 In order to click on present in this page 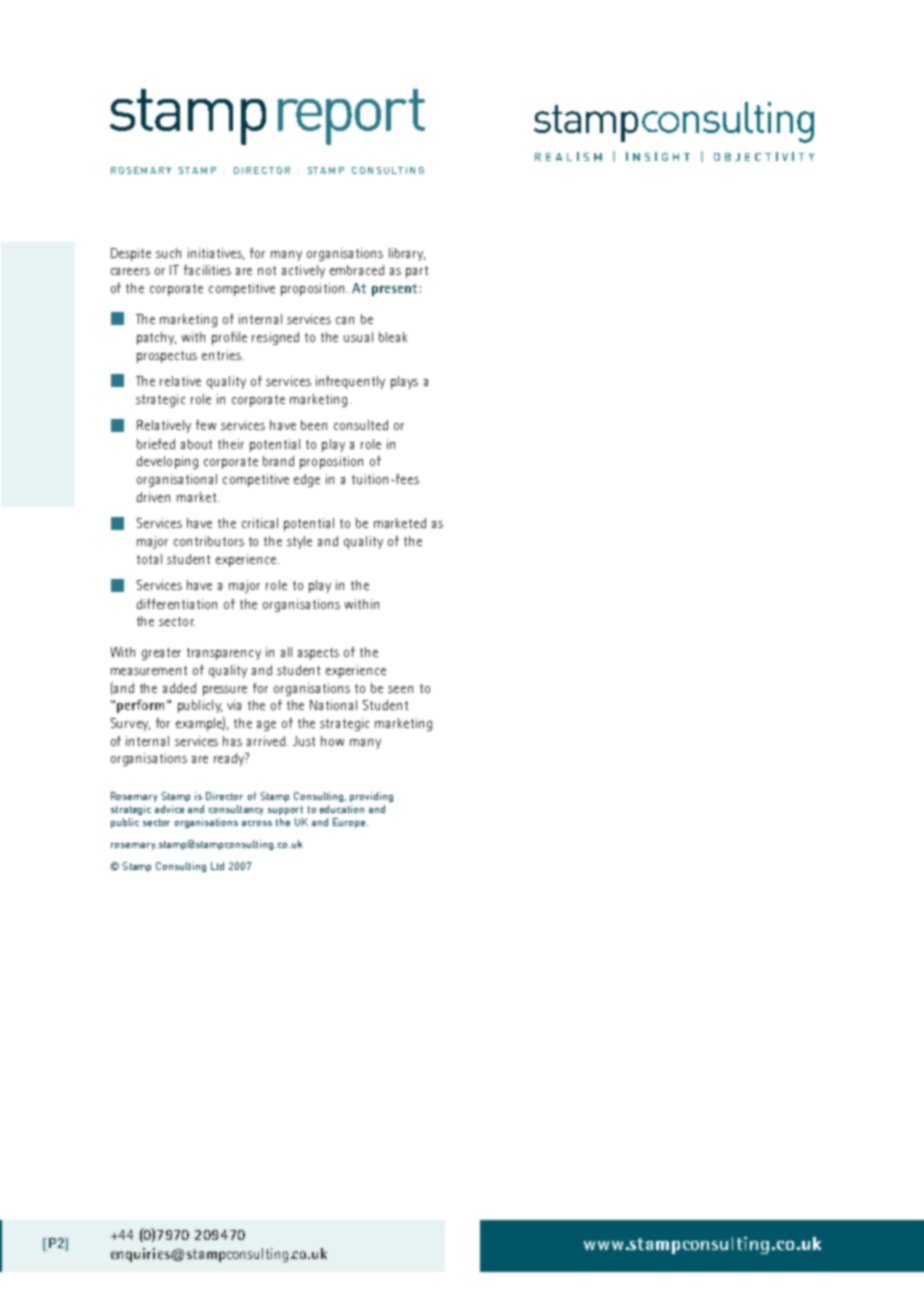, I will do `click(394, 290)`.
